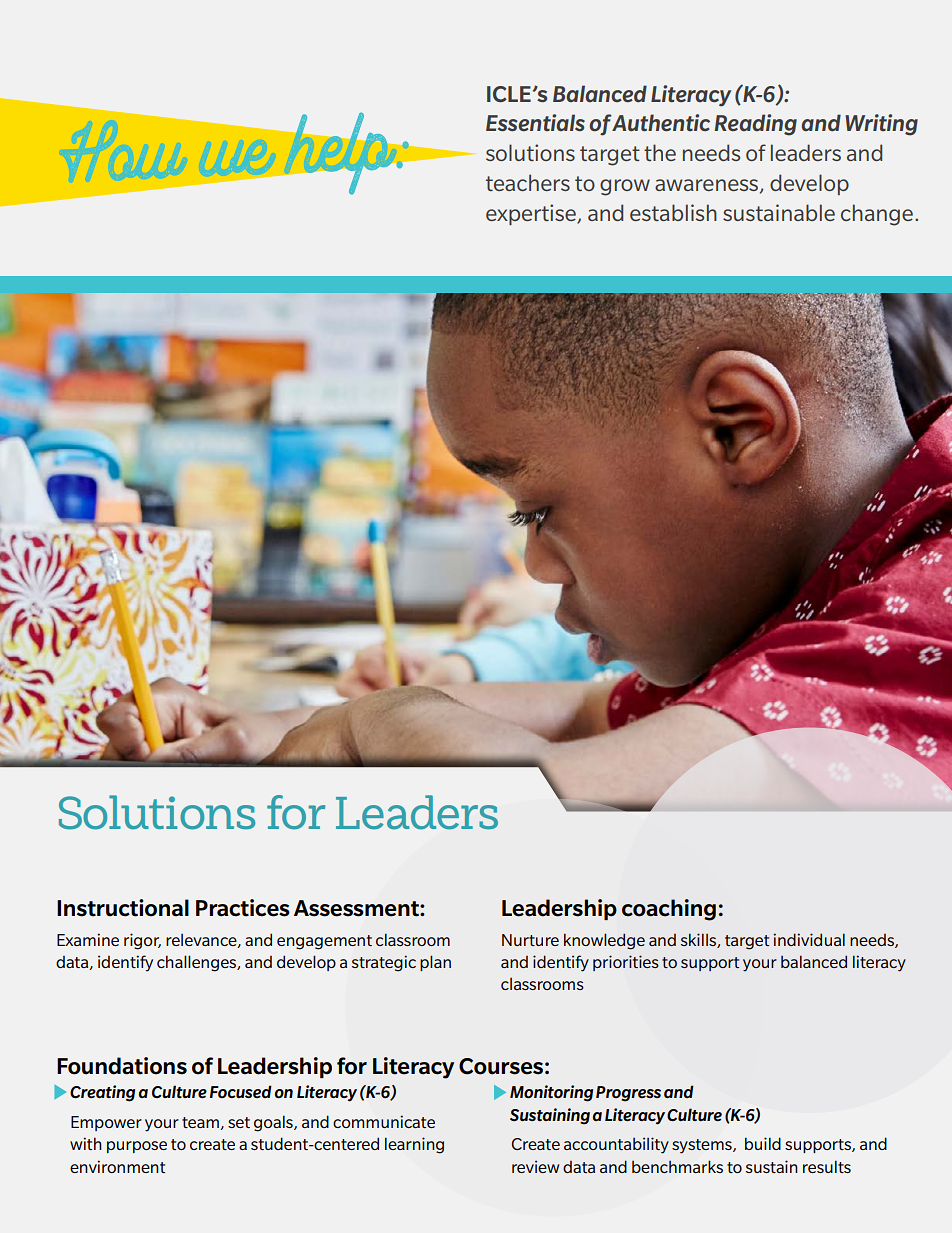 The width and height of the screenshot is (952, 1233). What do you see at coordinates (626, 963) in the screenshot?
I see `priorities` at bounding box center [626, 963].
